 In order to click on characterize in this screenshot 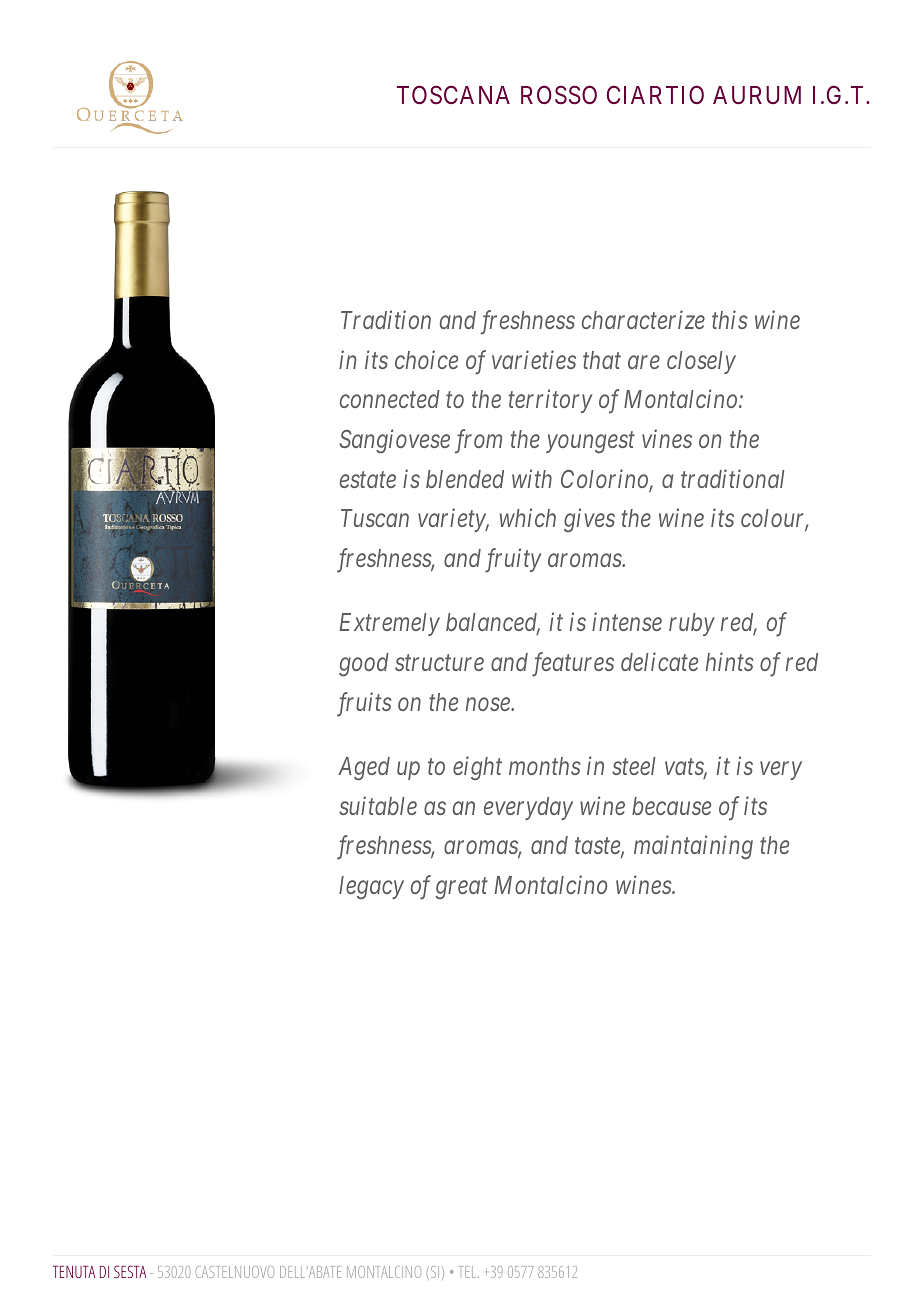, I will do `click(643, 319)`.
